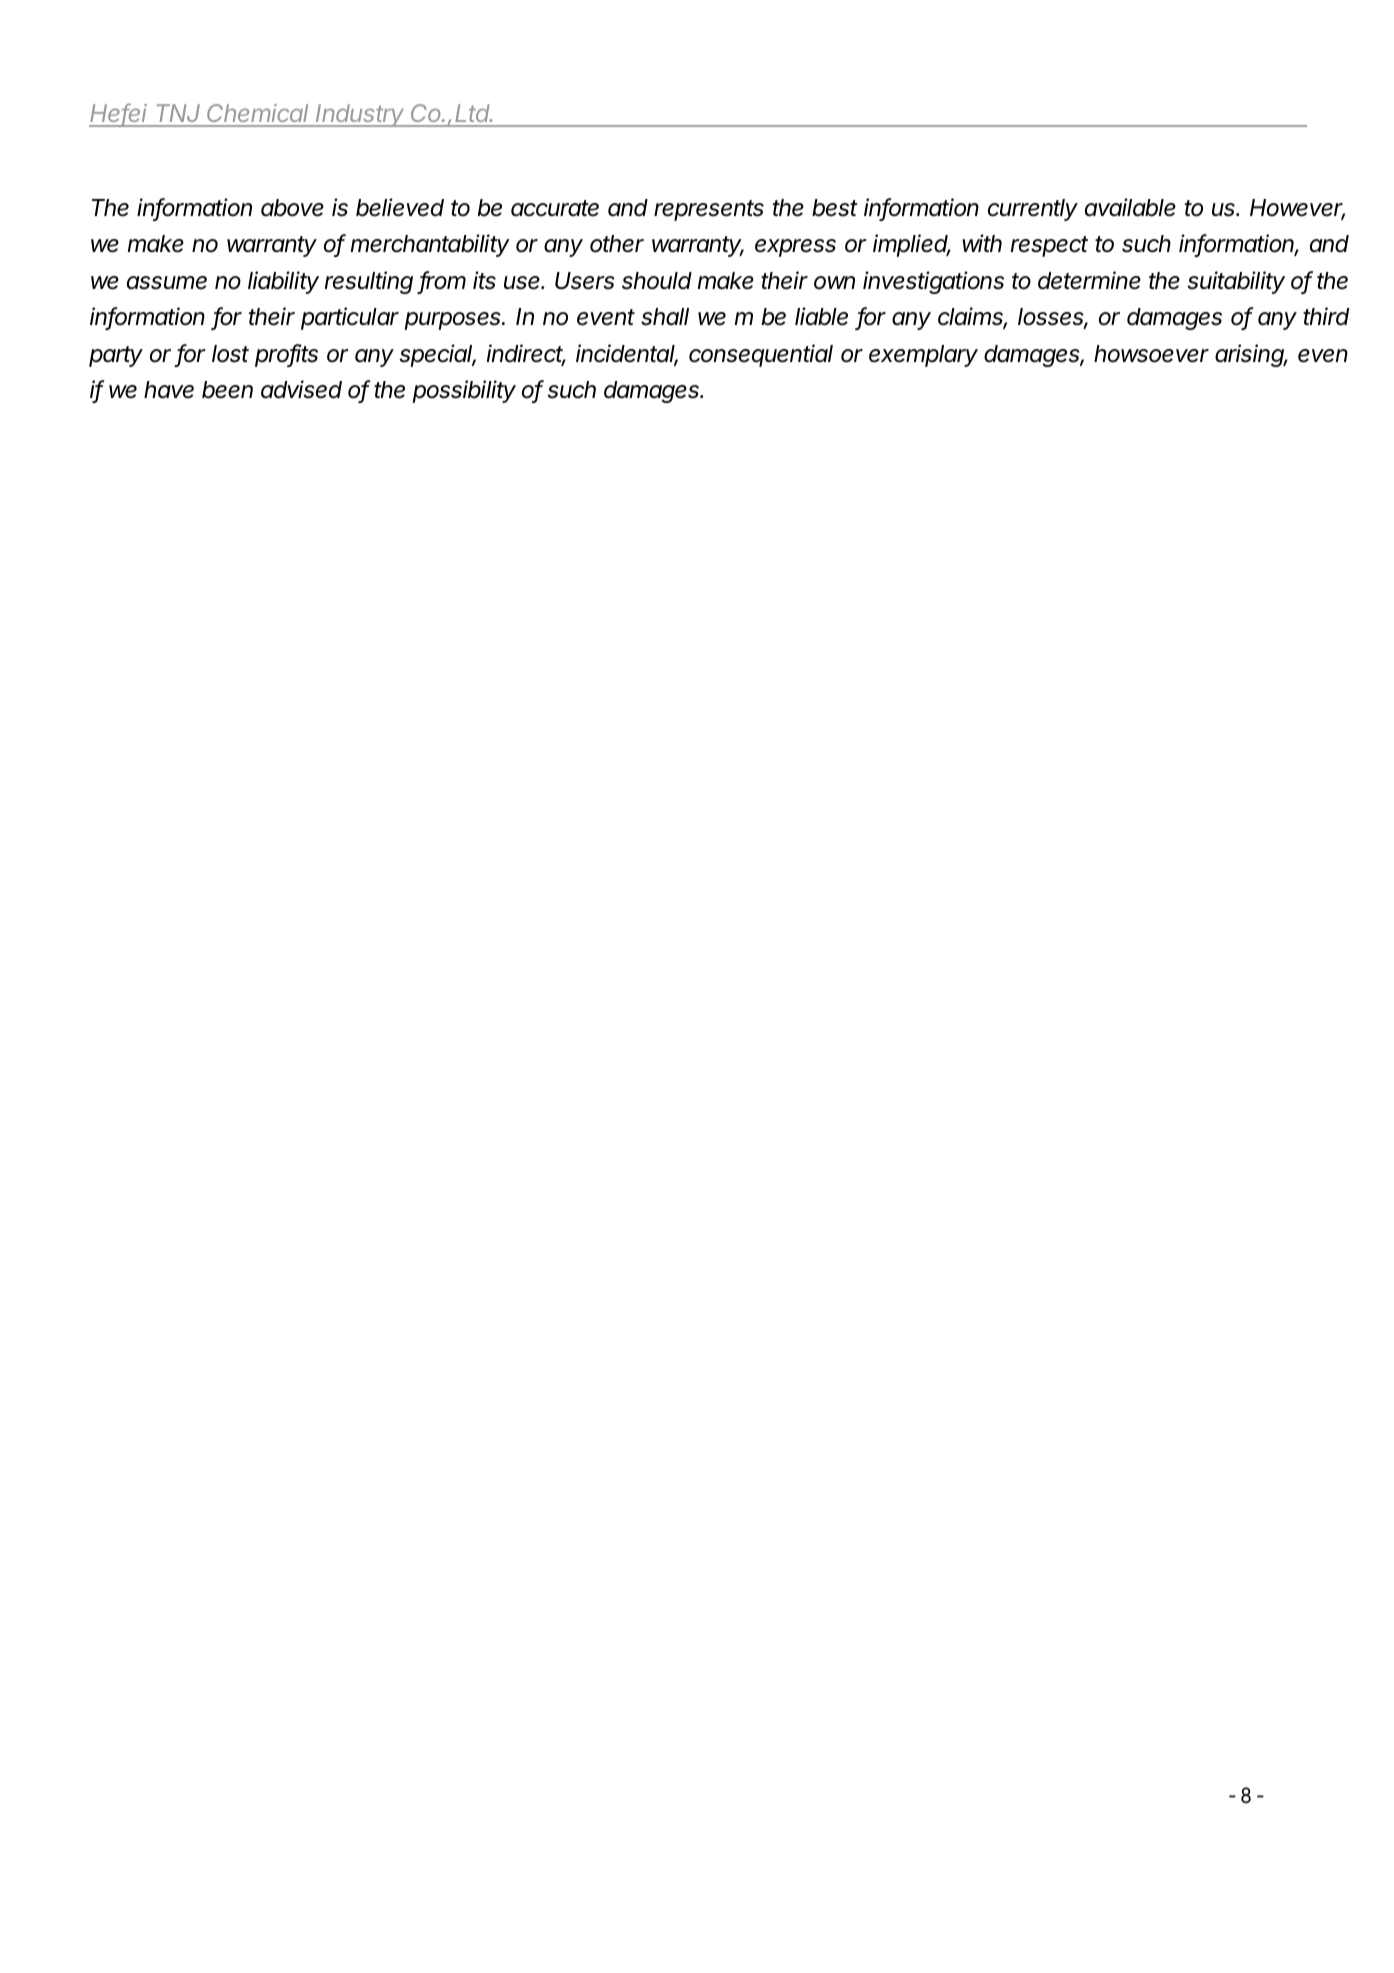  I want to click on available, so click(1130, 207).
